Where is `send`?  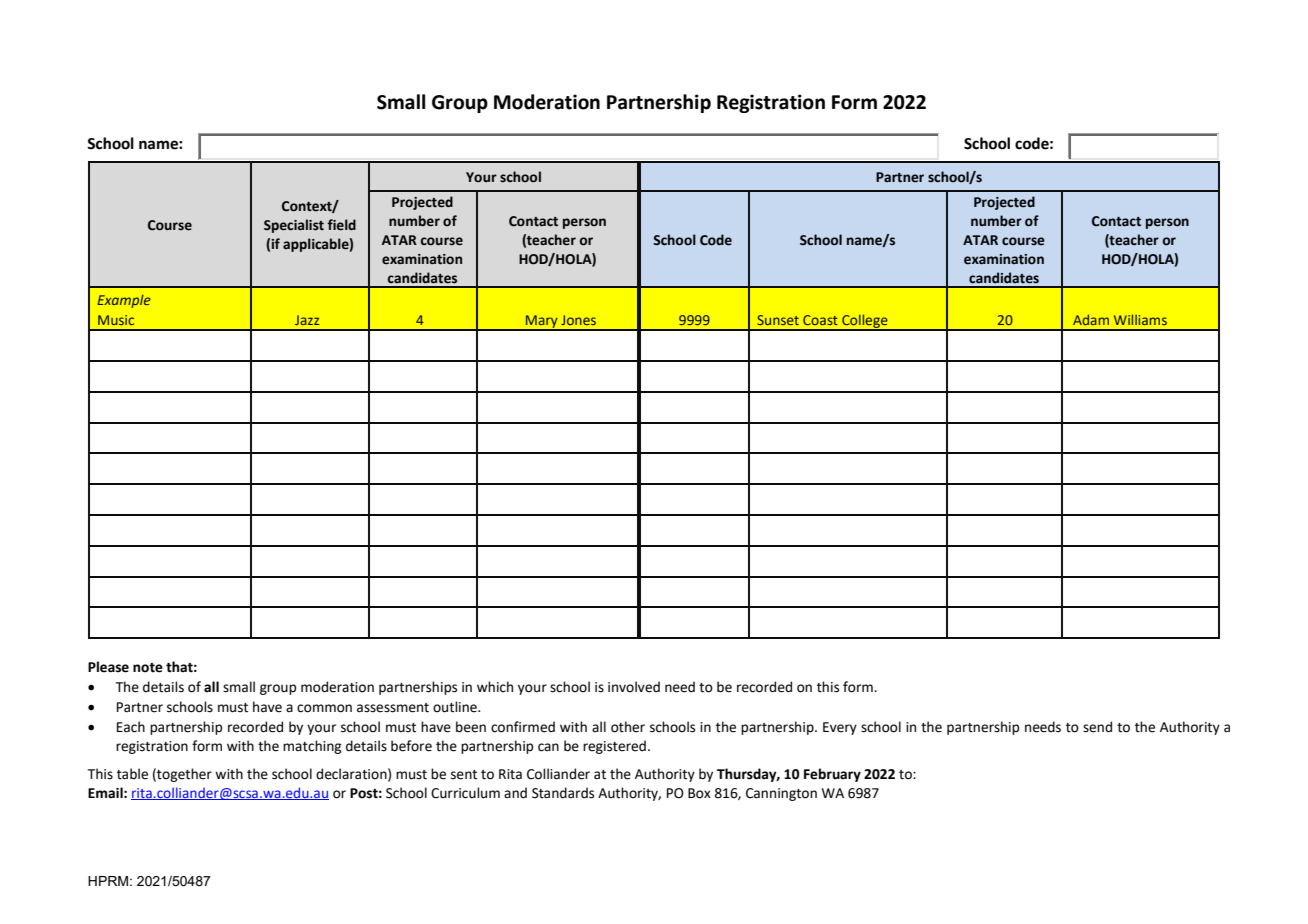
send is located at coordinates (1097, 727).
